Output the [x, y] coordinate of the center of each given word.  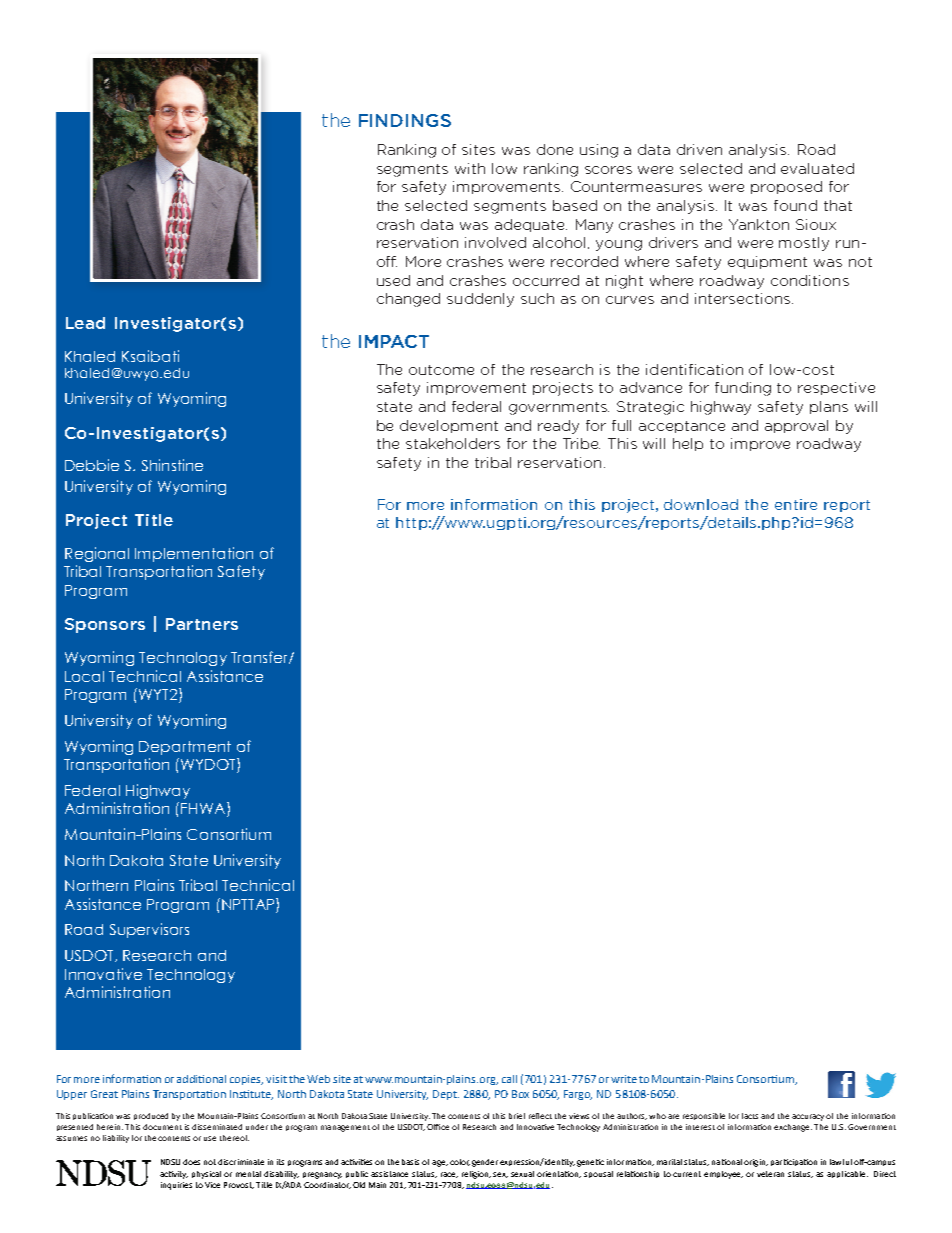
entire [796, 504]
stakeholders [453, 443]
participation [794, 1162]
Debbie [92, 465]
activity [174, 1175]
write [624, 1079]
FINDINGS [405, 120]
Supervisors [149, 930]
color [460, 1162]
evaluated [817, 168]
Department [185, 748]
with [470, 168]
